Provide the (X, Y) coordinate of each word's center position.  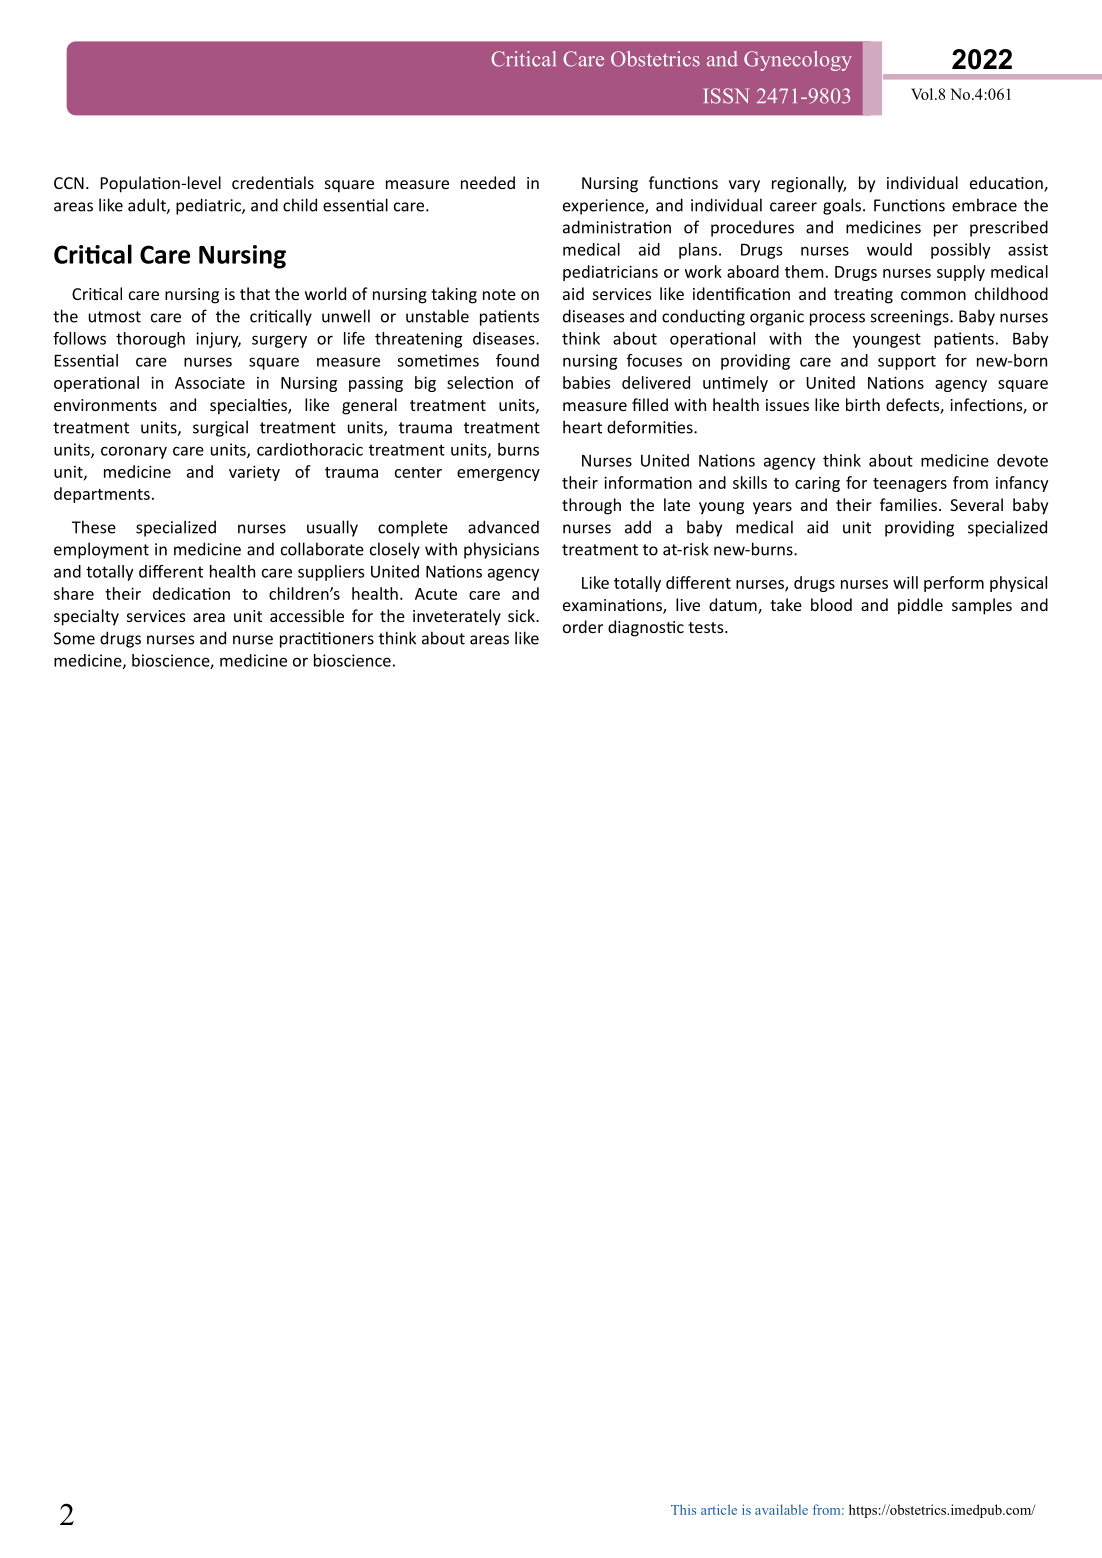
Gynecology (798, 61)
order (583, 626)
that (255, 293)
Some (74, 638)
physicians (501, 550)
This (683, 1509)
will (905, 582)
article (719, 1509)
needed (488, 182)
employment (101, 550)
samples (982, 606)
